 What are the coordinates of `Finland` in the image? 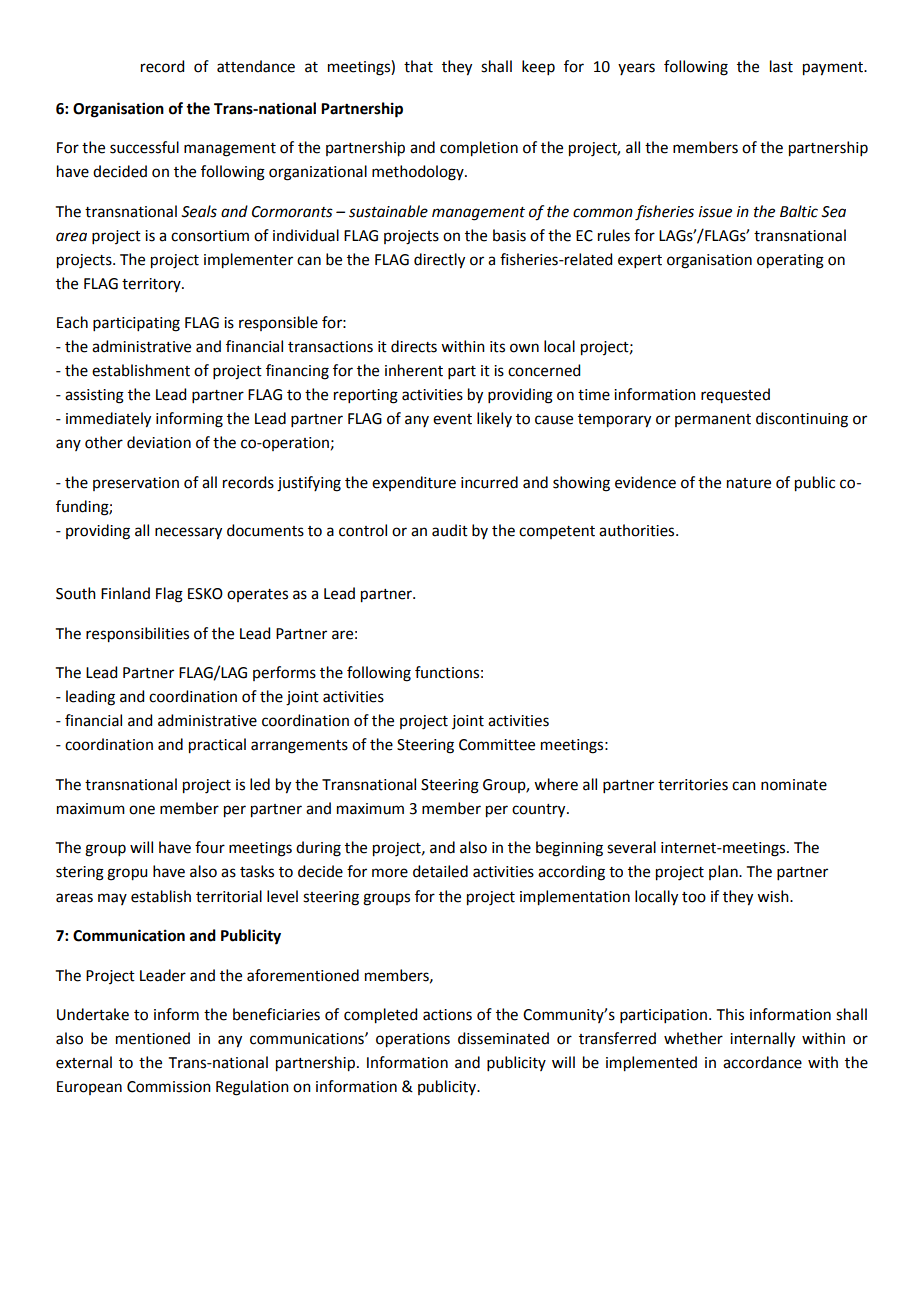 It's located at (125, 593).
